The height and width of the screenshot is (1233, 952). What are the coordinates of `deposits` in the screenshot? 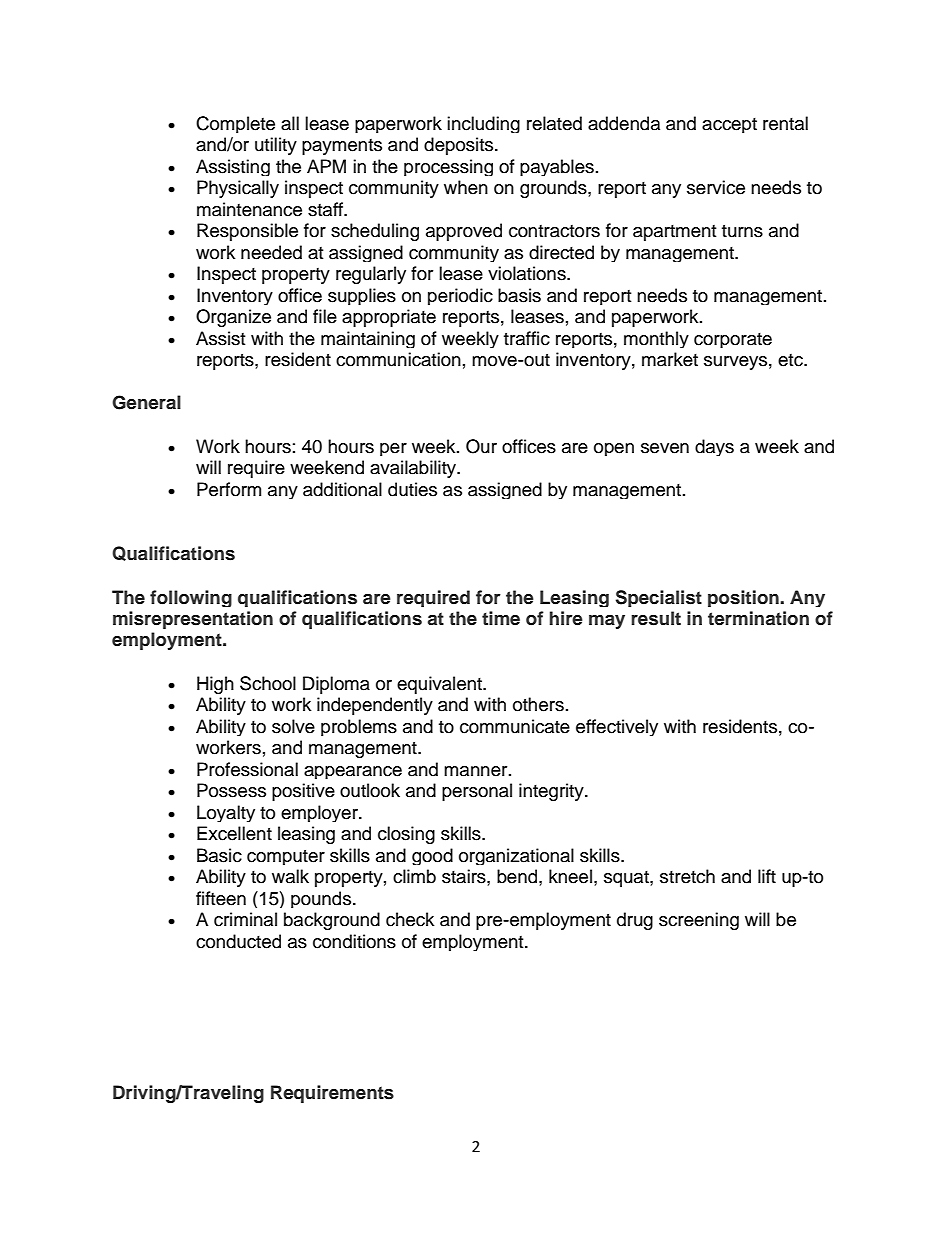 It's located at (460, 146).
